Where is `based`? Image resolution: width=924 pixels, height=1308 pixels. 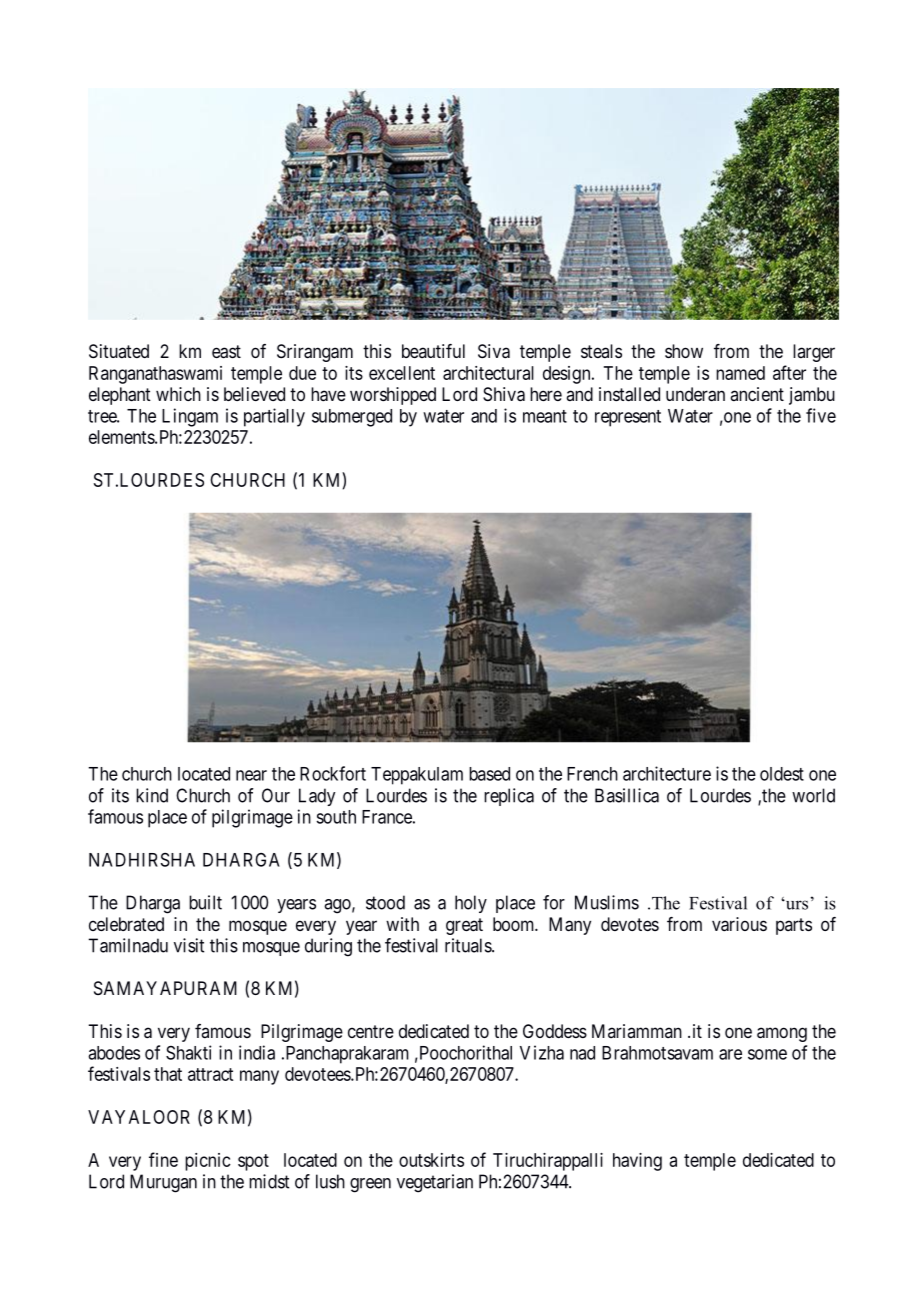 based is located at coordinates (489, 774).
